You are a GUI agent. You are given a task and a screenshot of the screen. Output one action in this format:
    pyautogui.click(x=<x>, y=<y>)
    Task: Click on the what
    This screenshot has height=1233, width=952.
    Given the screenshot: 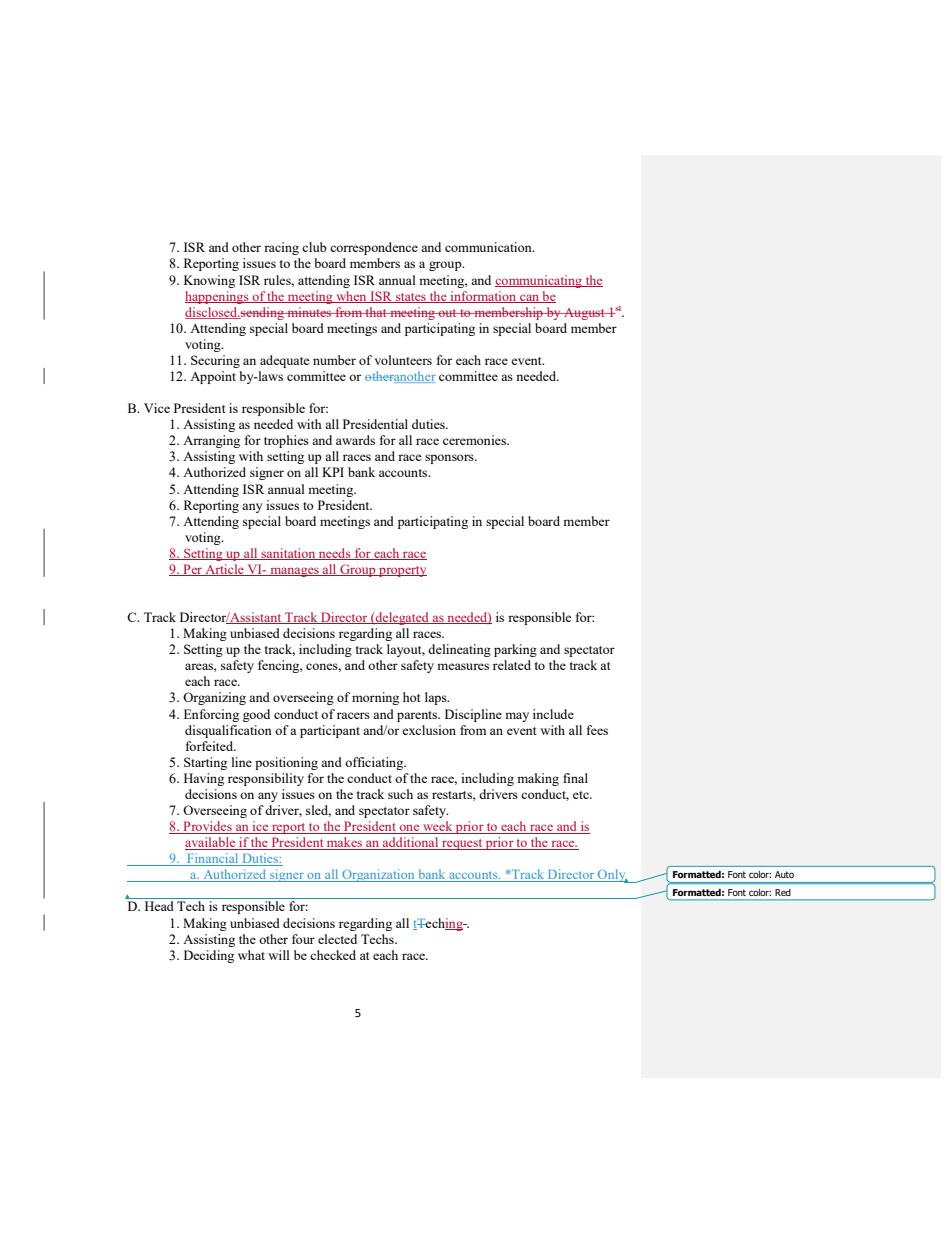 What is the action you would take?
    pyautogui.click(x=251, y=955)
